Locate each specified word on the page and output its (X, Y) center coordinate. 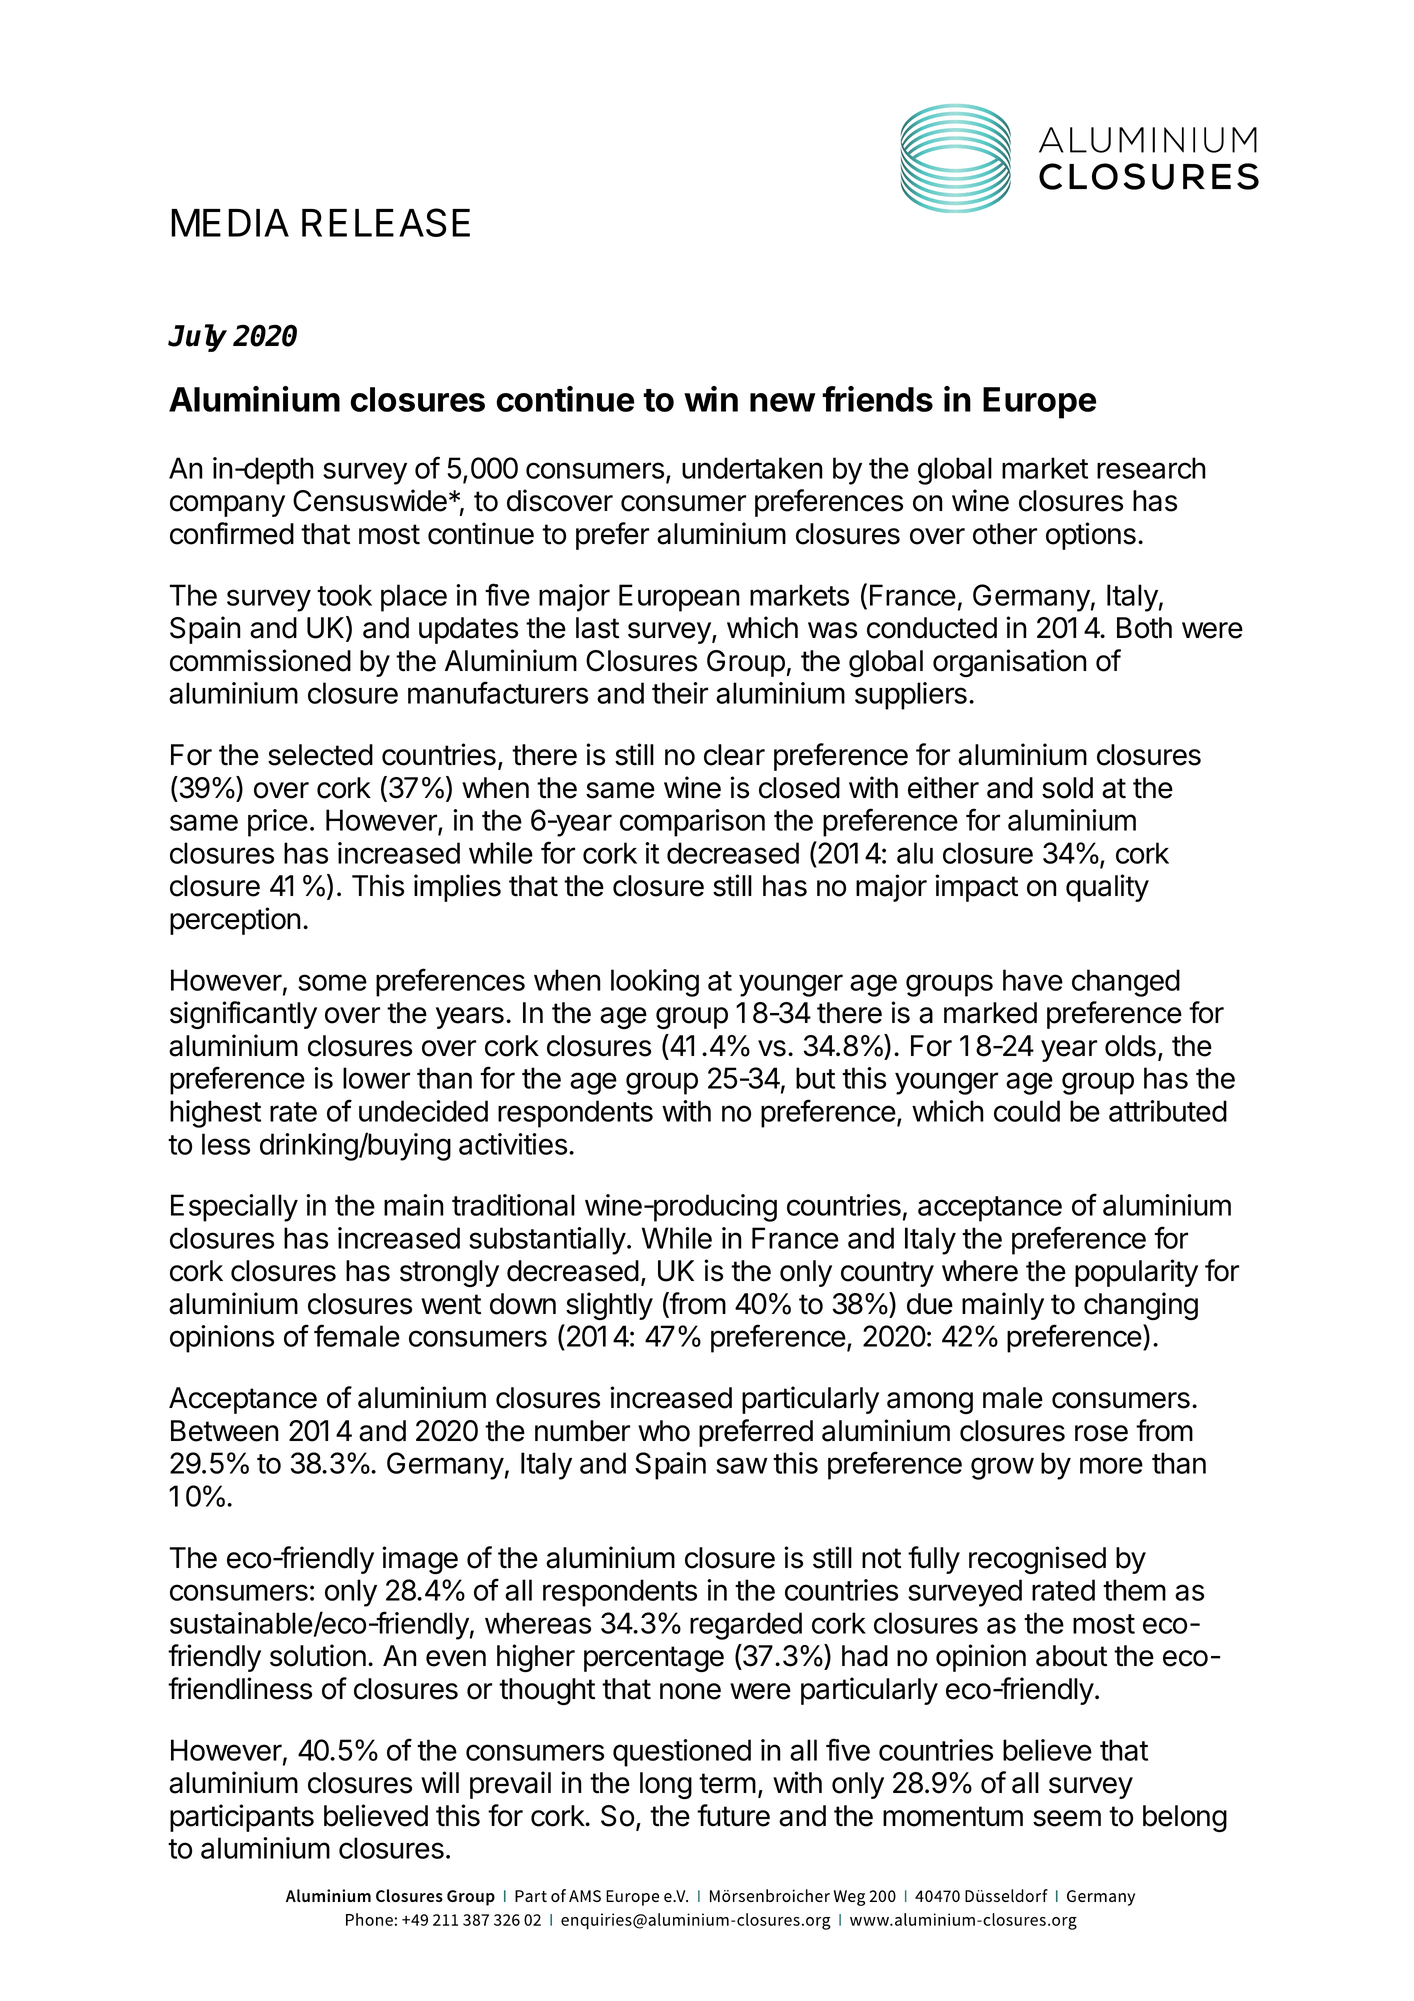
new (783, 402)
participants (242, 1818)
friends (877, 399)
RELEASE (386, 222)
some (332, 982)
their (680, 693)
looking (655, 983)
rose (1101, 1433)
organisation (1009, 663)
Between (224, 1431)
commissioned (260, 660)
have (1033, 980)
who (664, 1431)
